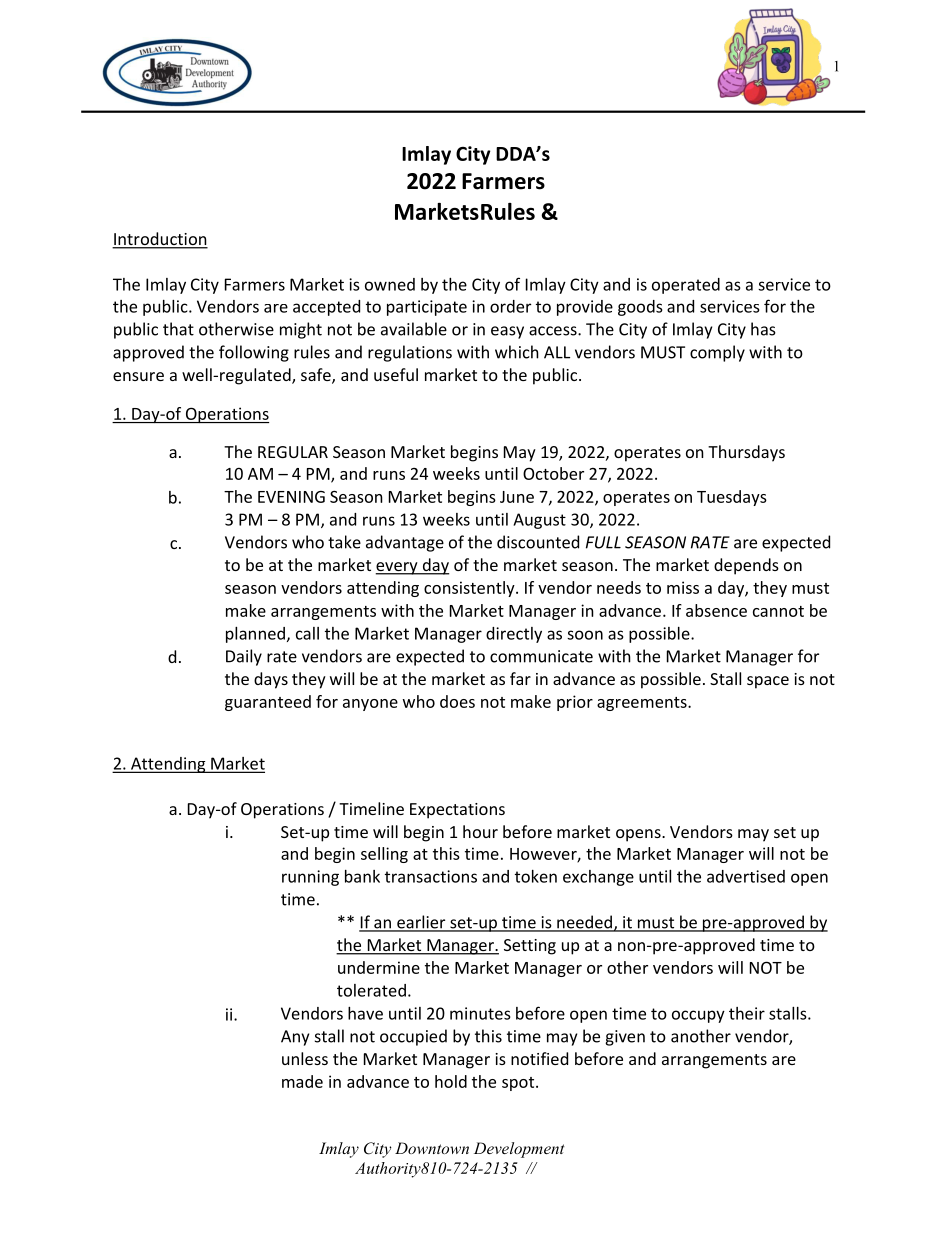 The width and height of the image is (952, 1233). What do you see at coordinates (421, 923) in the image?
I see `earlier` at bounding box center [421, 923].
